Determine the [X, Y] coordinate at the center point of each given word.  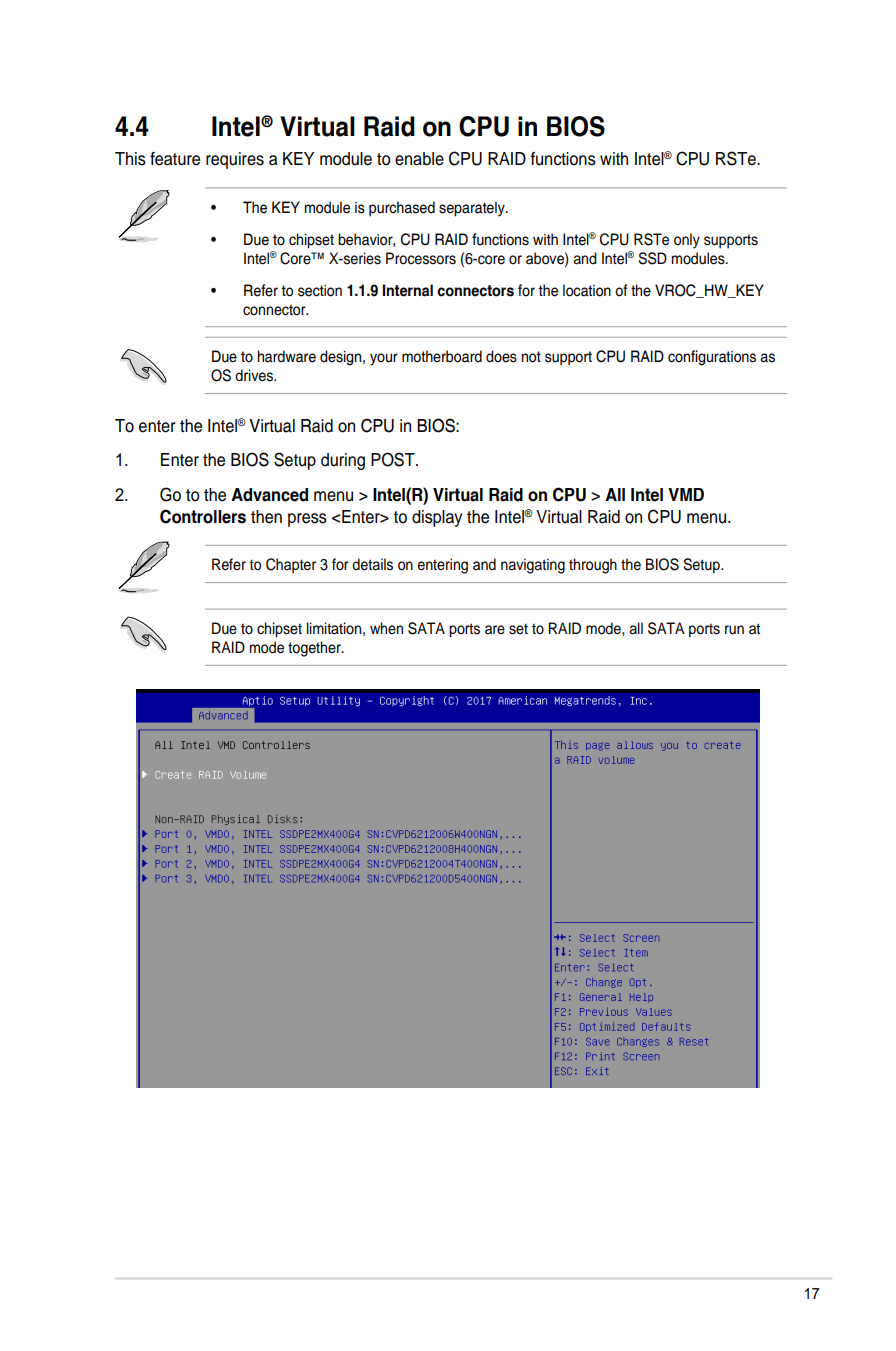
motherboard [442, 356]
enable [419, 159]
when [386, 628]
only [687, 241]
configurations [712, 358]
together [315, 649]
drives [255, 375]
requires [235, 160]
